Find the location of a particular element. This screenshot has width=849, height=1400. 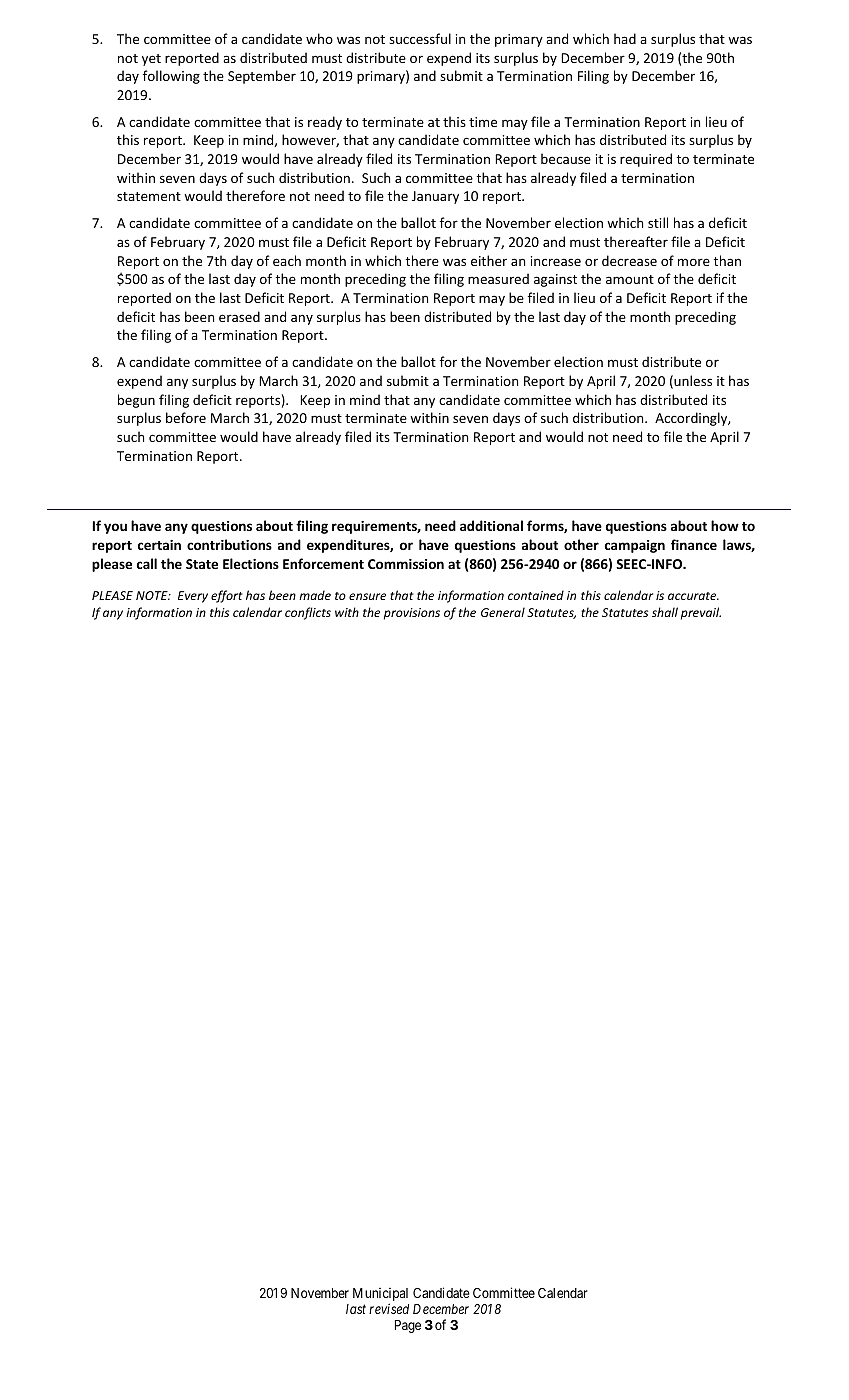

Page is located at coordinates (408, 1326).
